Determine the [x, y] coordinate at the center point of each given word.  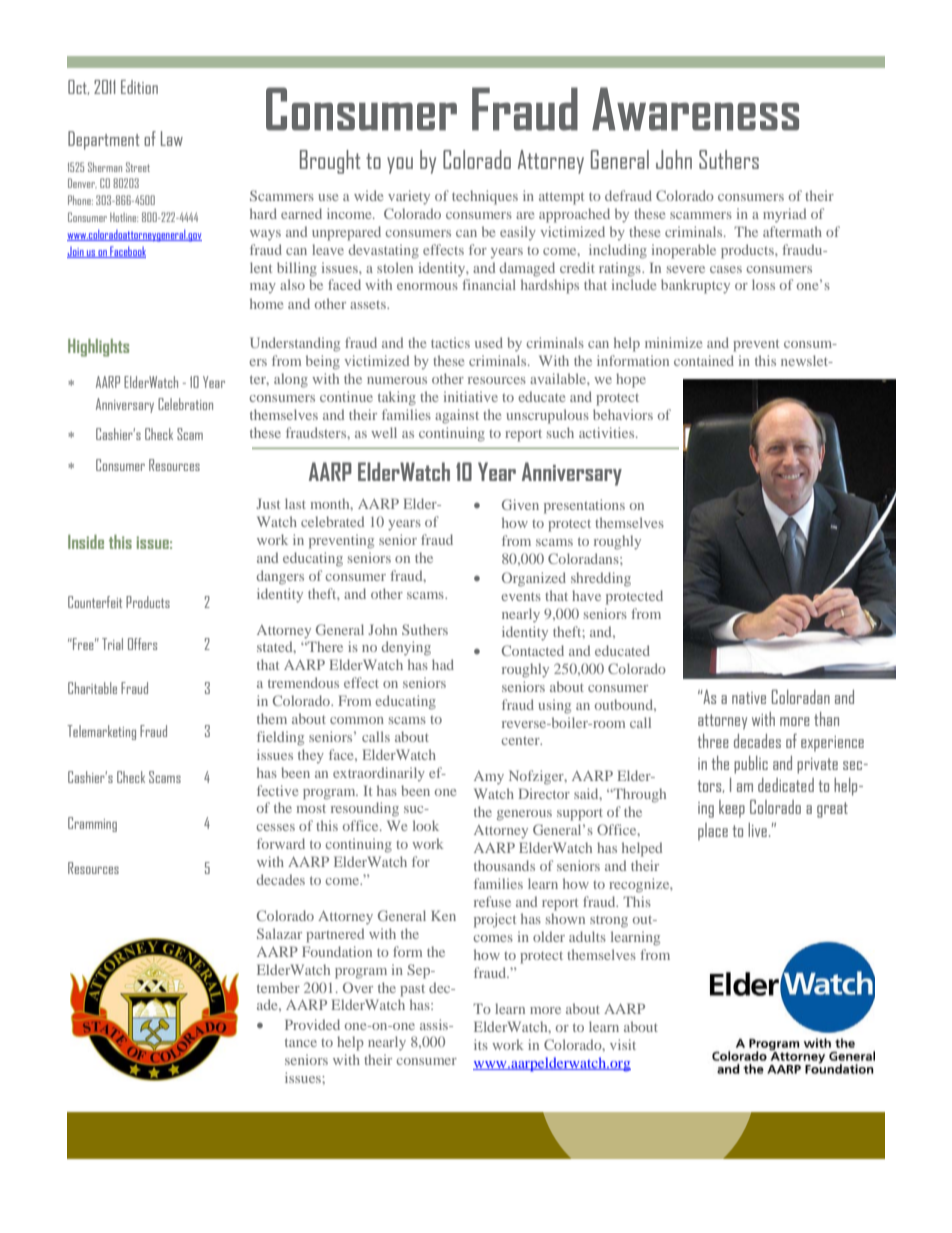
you [400, 165]
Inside [86, 542]
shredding [601, 579]
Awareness [695, 109]
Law [172, 138]
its [481, 1044]
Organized [534, 579]
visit [623, 1044]
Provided [312, 1024]
